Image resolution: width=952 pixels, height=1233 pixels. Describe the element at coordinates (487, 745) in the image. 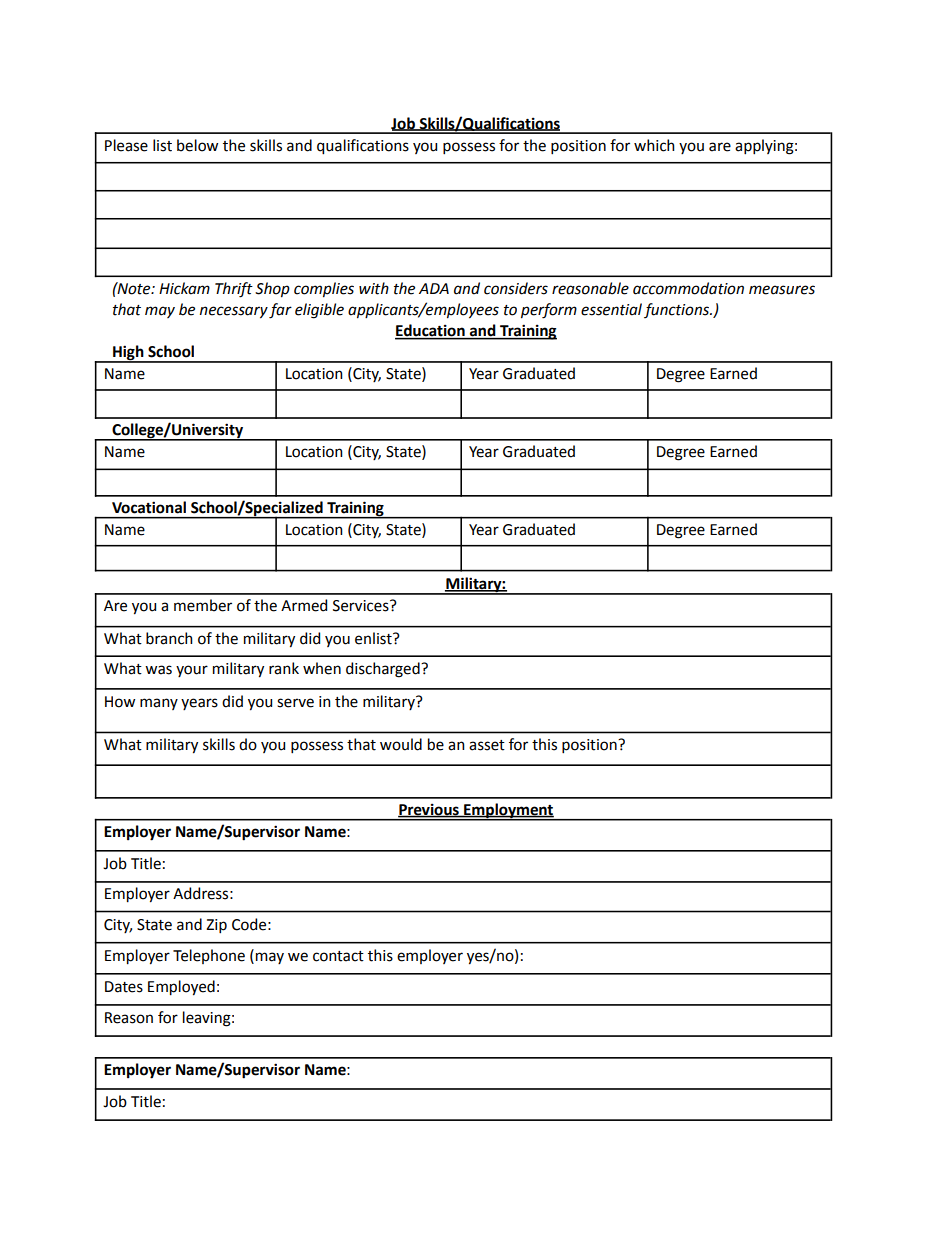

I see `asset` at that location.
